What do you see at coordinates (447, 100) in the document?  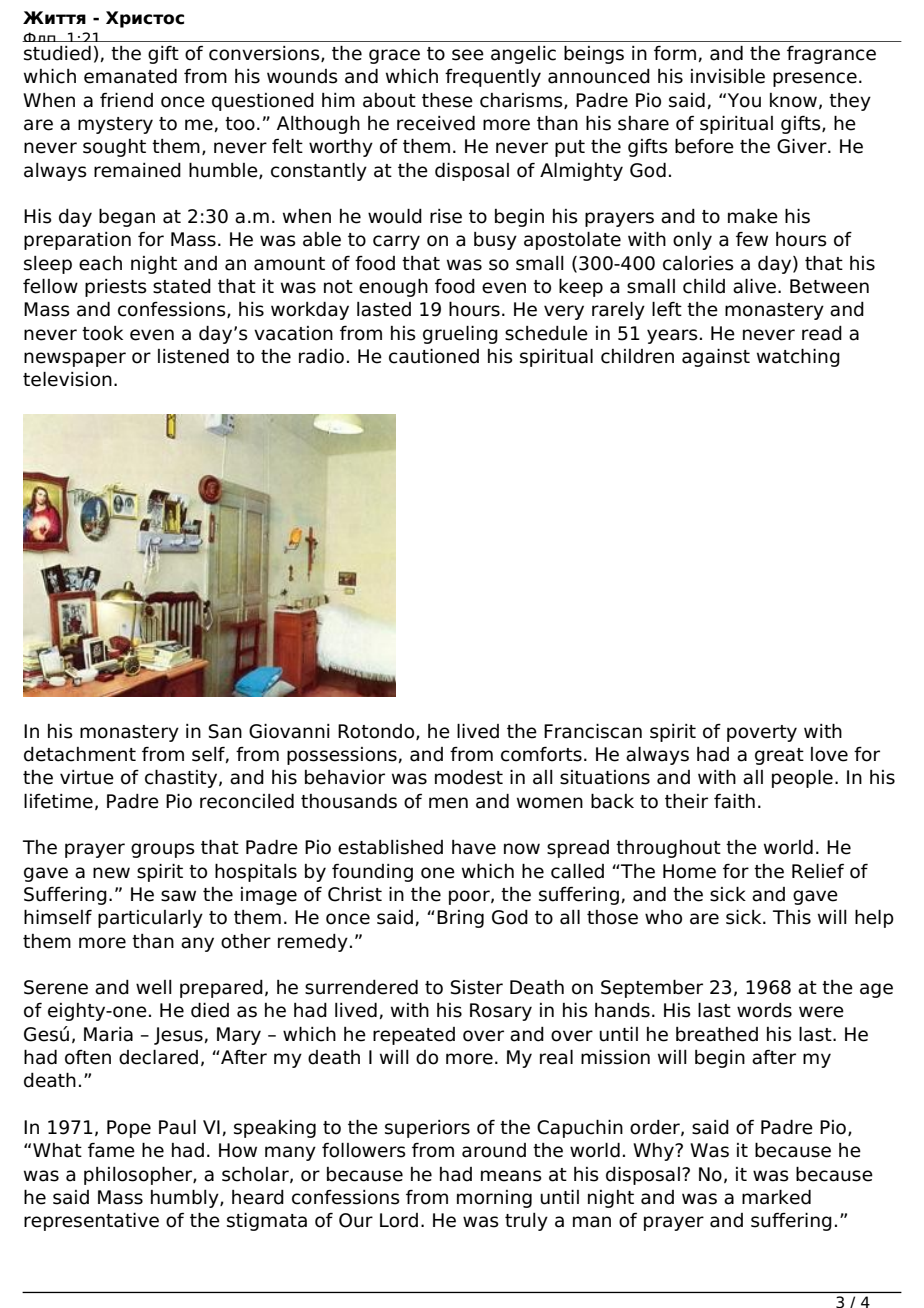 I see `these` at bounding box center [447, 100].
